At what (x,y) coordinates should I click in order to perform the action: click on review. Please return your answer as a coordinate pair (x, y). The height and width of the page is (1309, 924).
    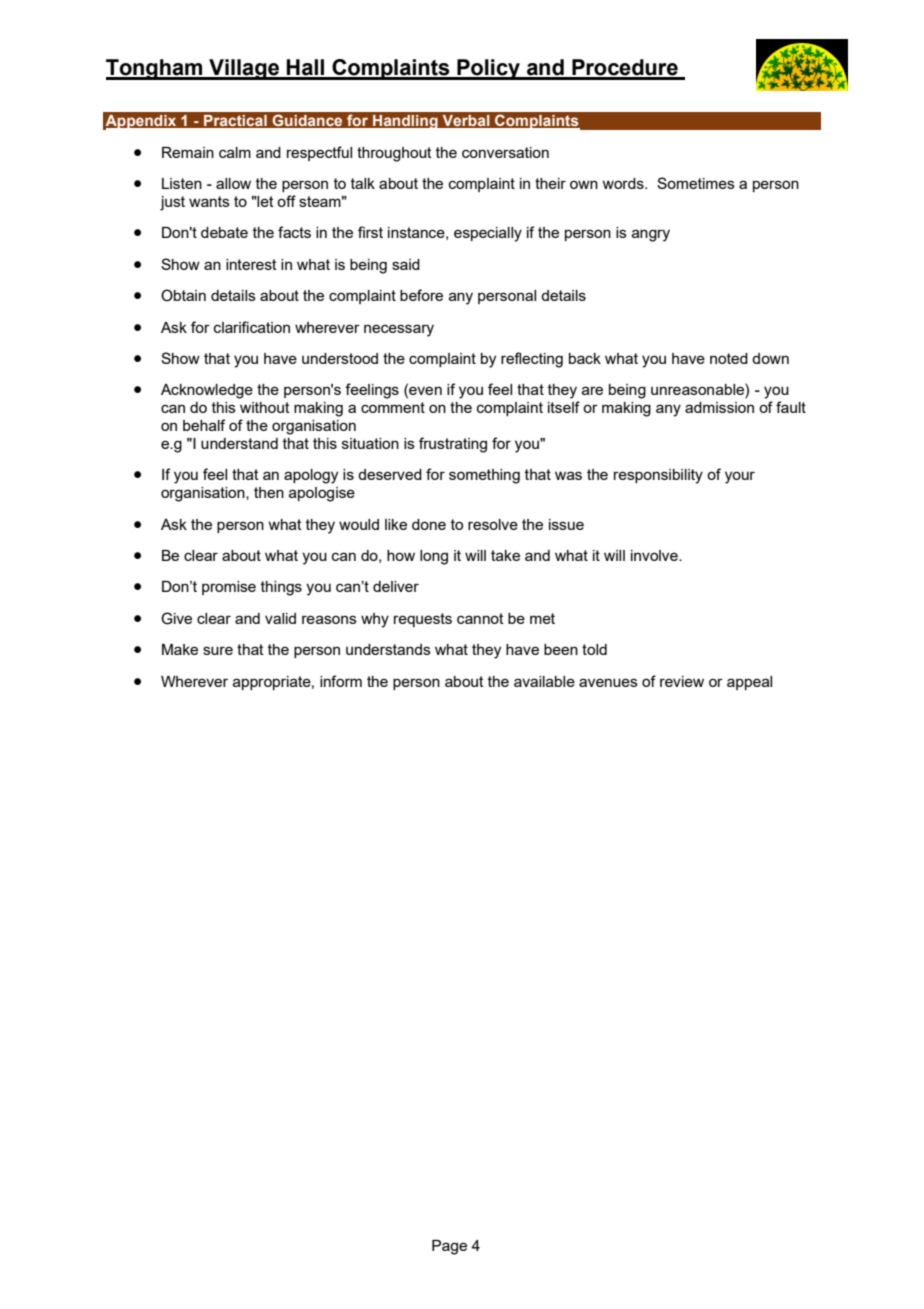
    Looking at the image, I should click on (682, 681).
